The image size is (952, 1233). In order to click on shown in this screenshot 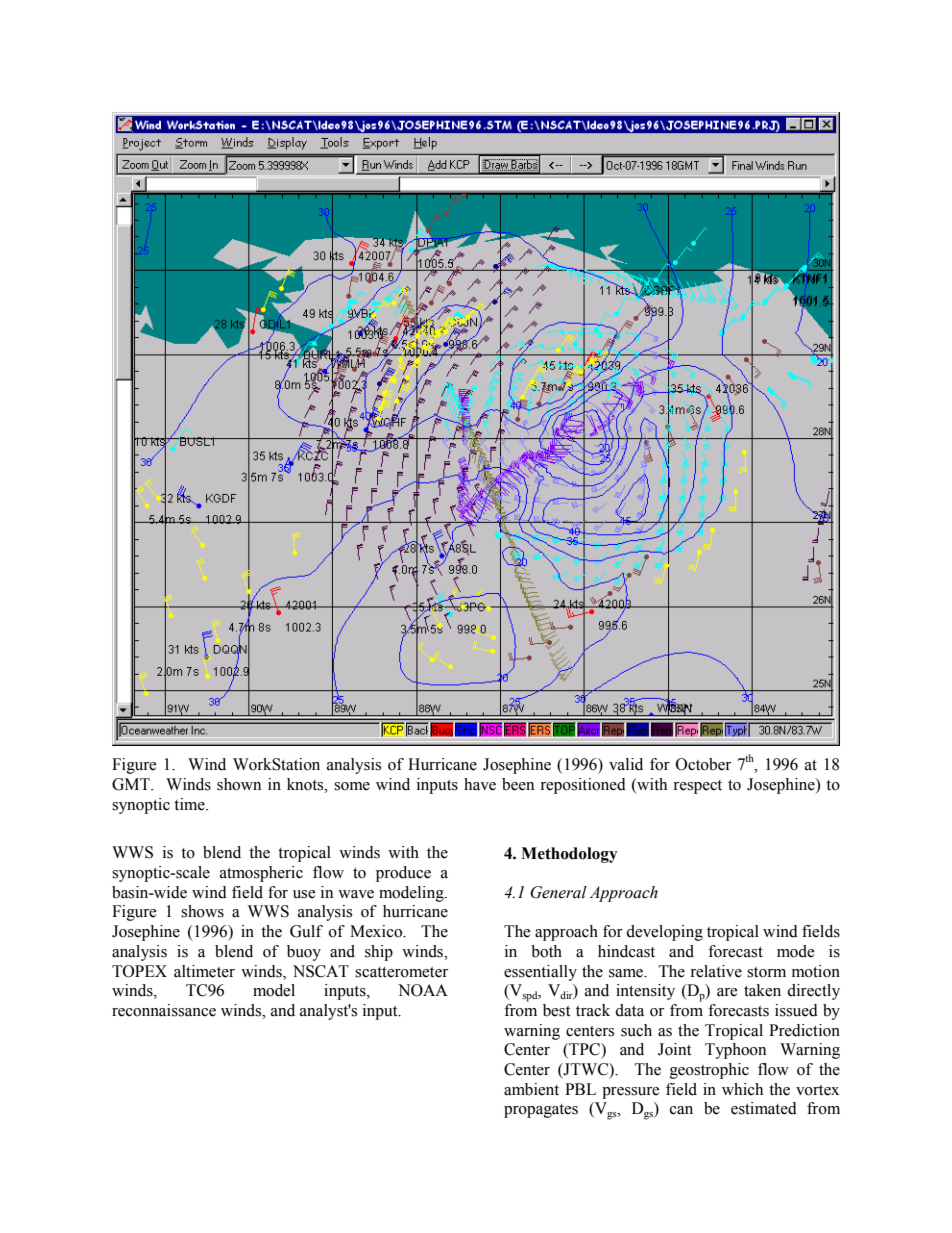, I will do `click(239, 784)`.
